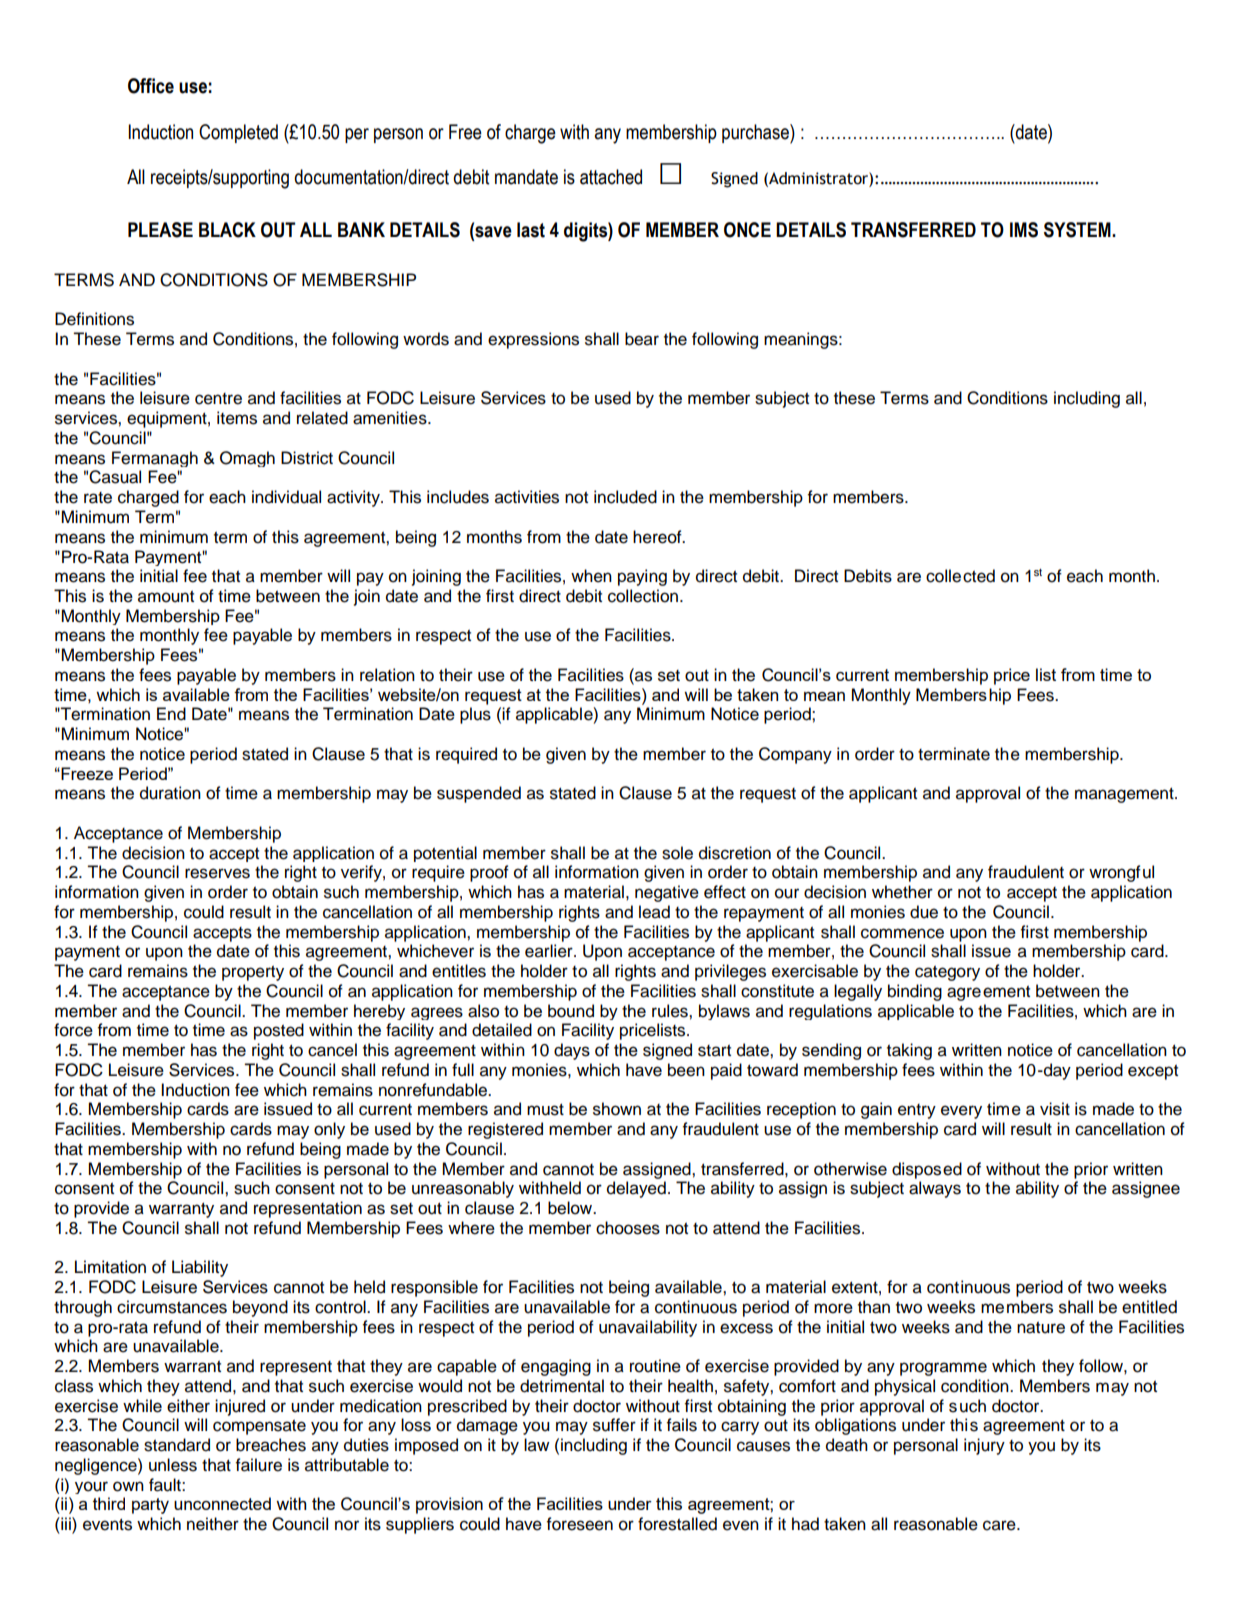  I want to click on IMS, so click(1024, 230).
